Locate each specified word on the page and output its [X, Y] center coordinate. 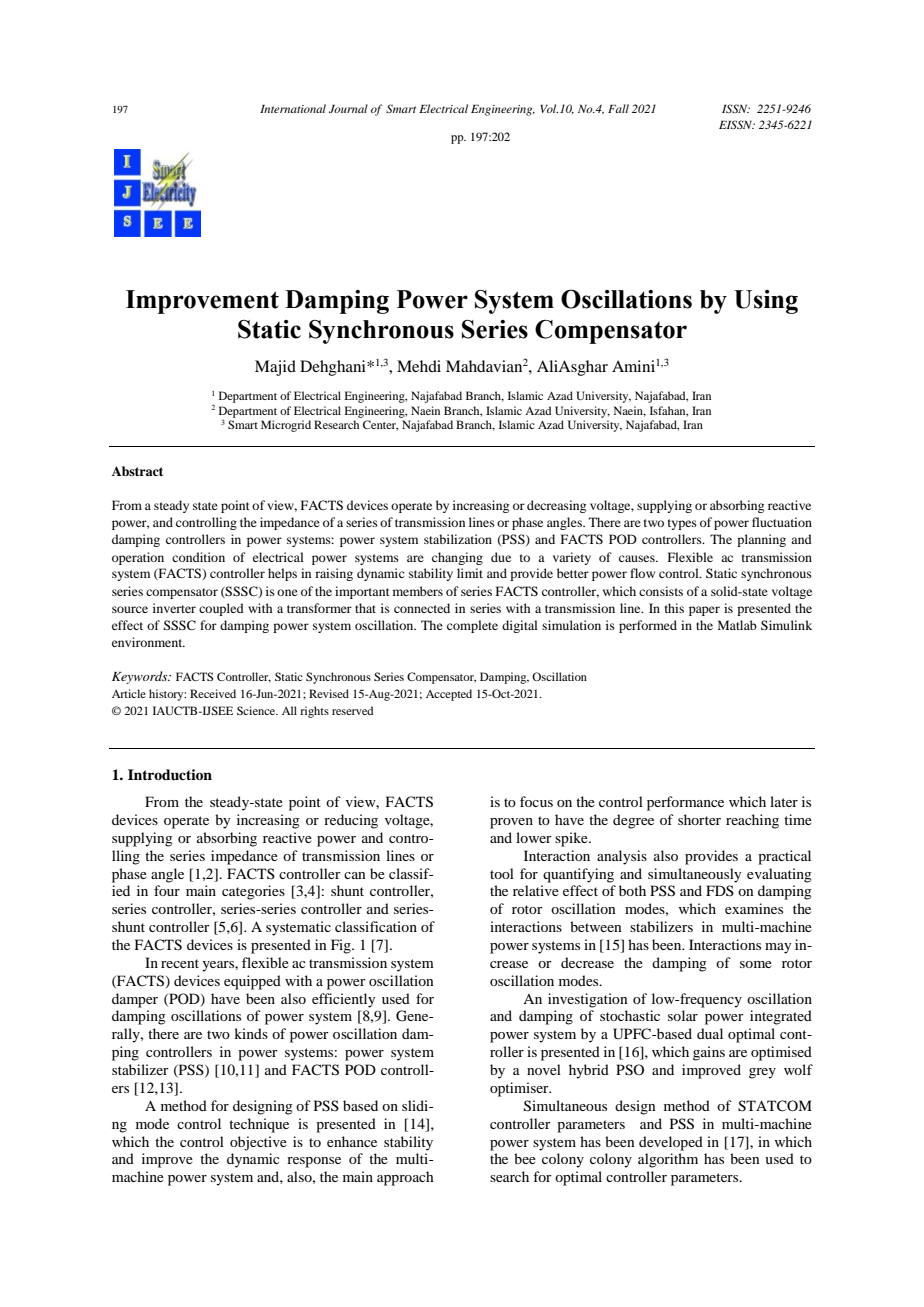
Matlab [737, 625]
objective [258, 1143]
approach [405, 1178]
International [293, 108]
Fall [618, 108]
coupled [221, 609]
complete [472, 626]
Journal [348, 108]
